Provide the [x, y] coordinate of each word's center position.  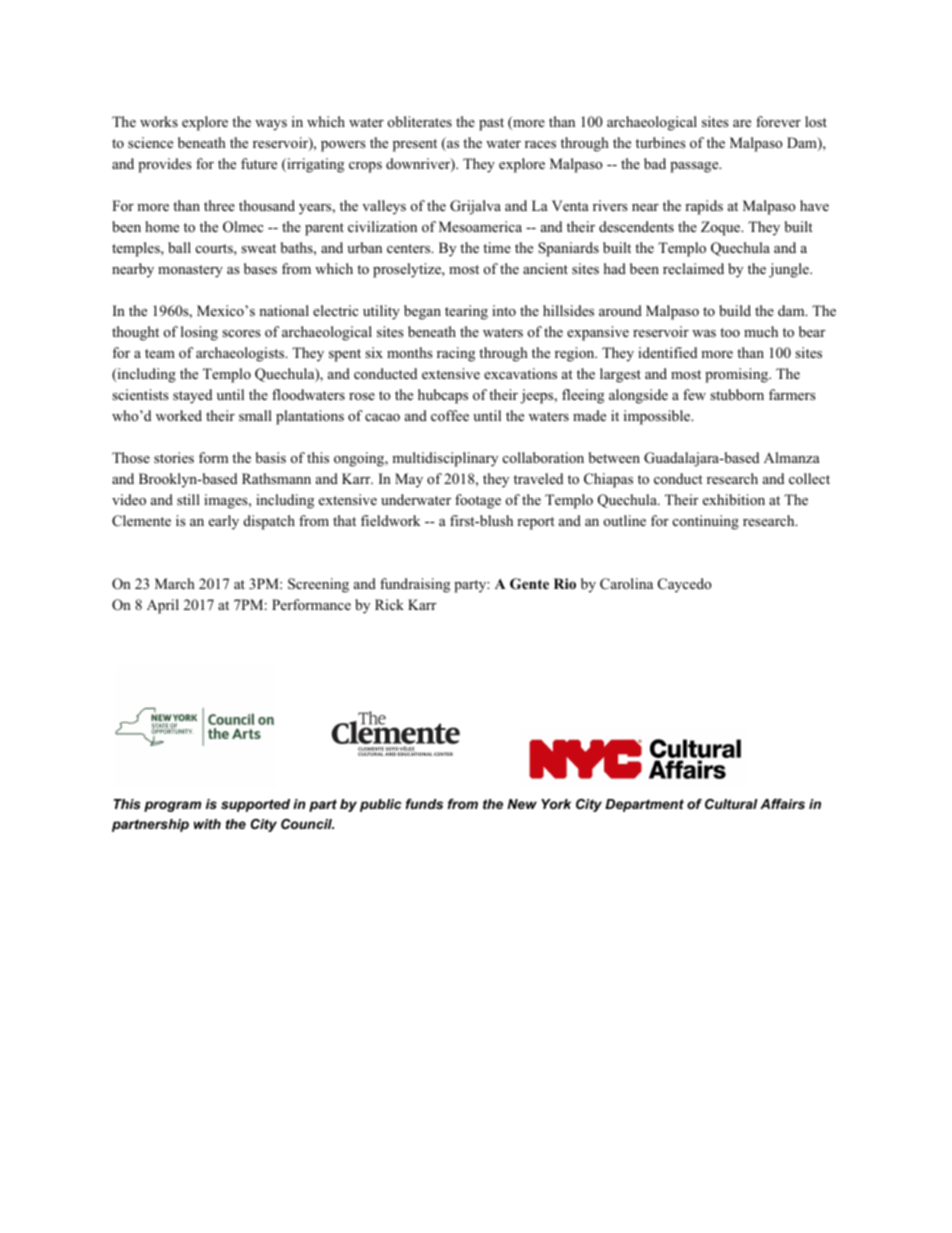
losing [199, 333]
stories [174, 457]
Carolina [626, 584]
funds [424, 804]
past [491, 124]
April [163, 606]
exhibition [734, 500]
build [735, 310]
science [150, 142]
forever [778, 122]
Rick [389, 604]
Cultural [731, 804]
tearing [466, 312]
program [172, 806]
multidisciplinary [445, 459]
